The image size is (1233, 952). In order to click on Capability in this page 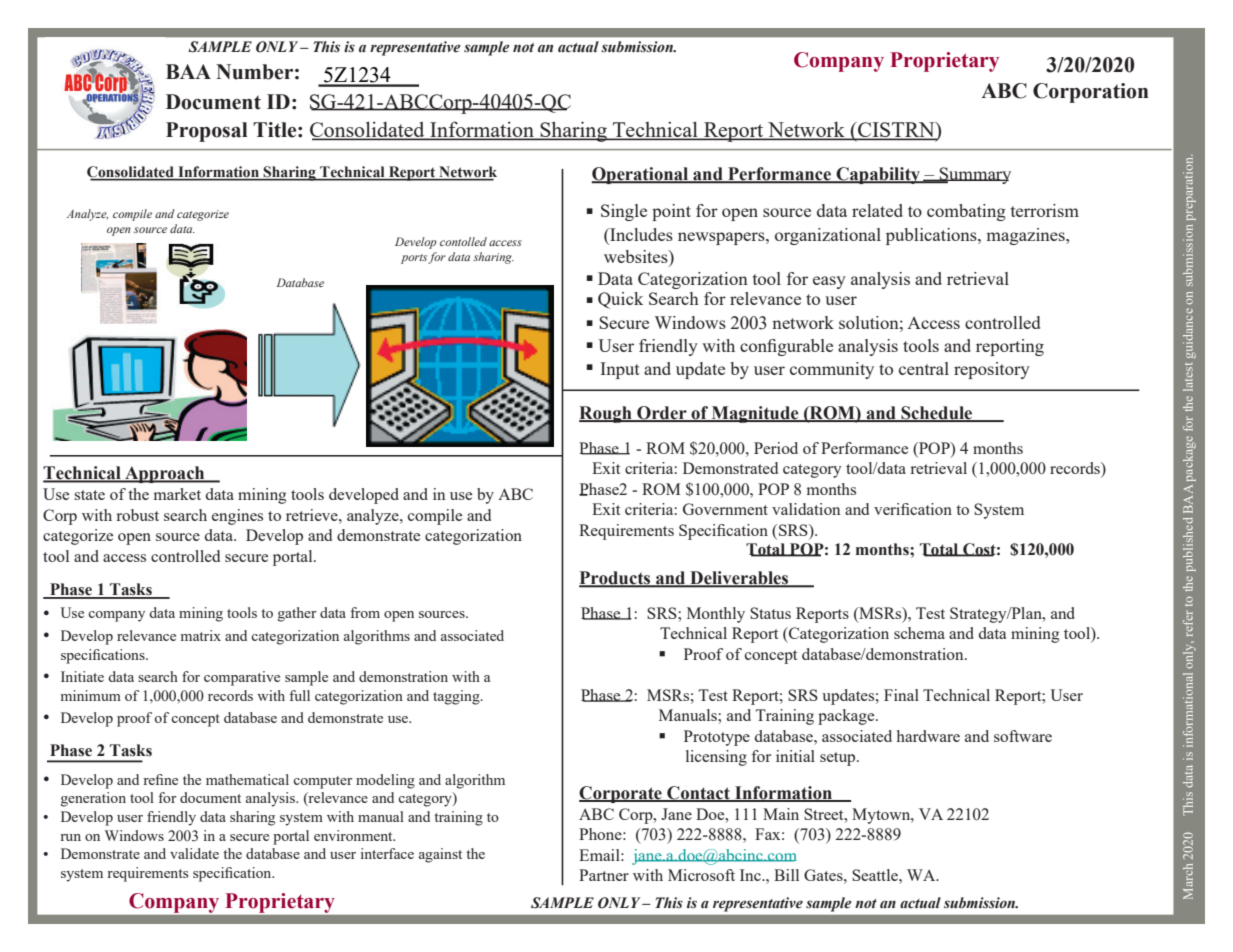, I will do `click(878, 175)`.
